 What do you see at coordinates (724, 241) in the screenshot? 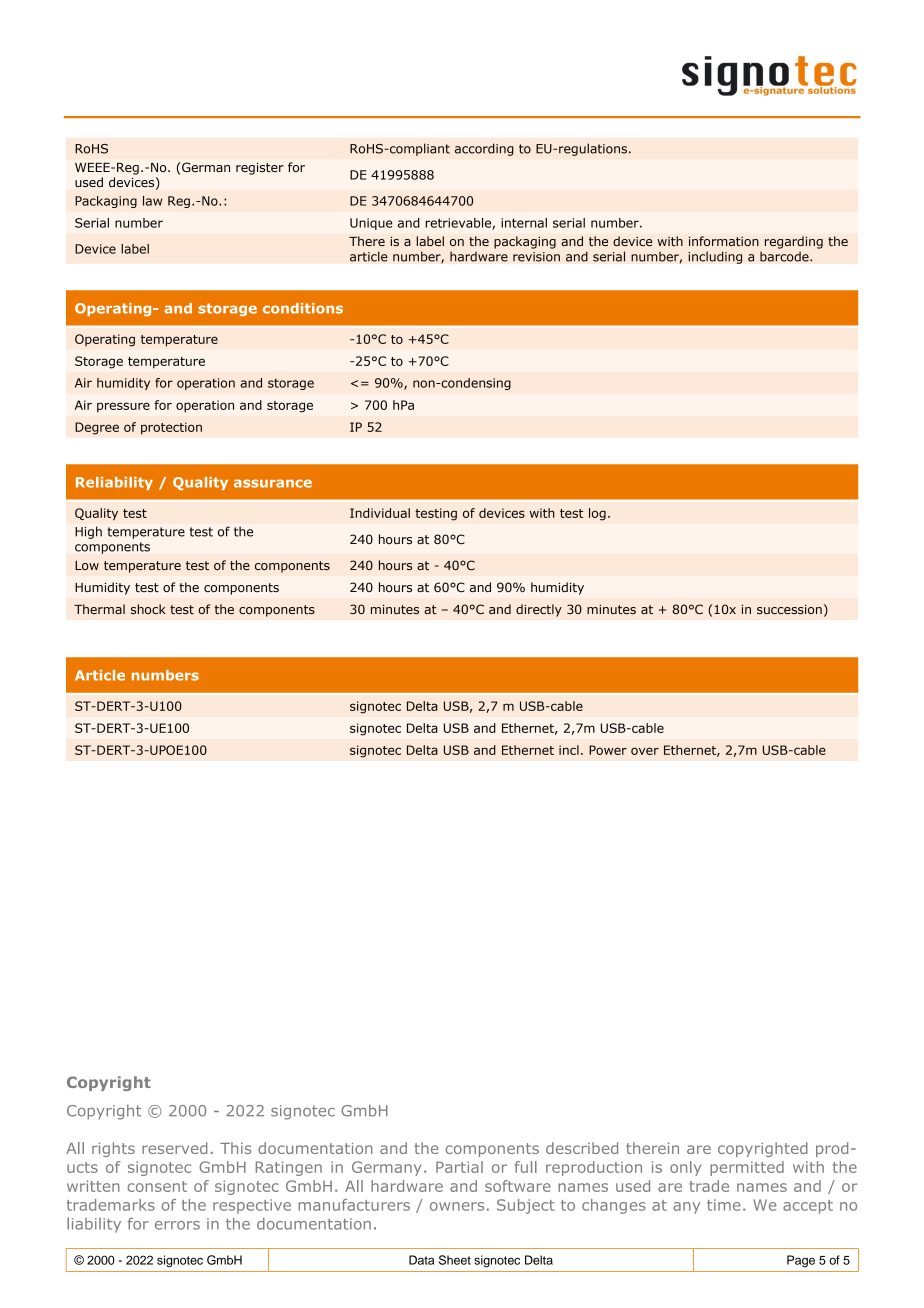
I see `information` at bounding box center [724, 241].
